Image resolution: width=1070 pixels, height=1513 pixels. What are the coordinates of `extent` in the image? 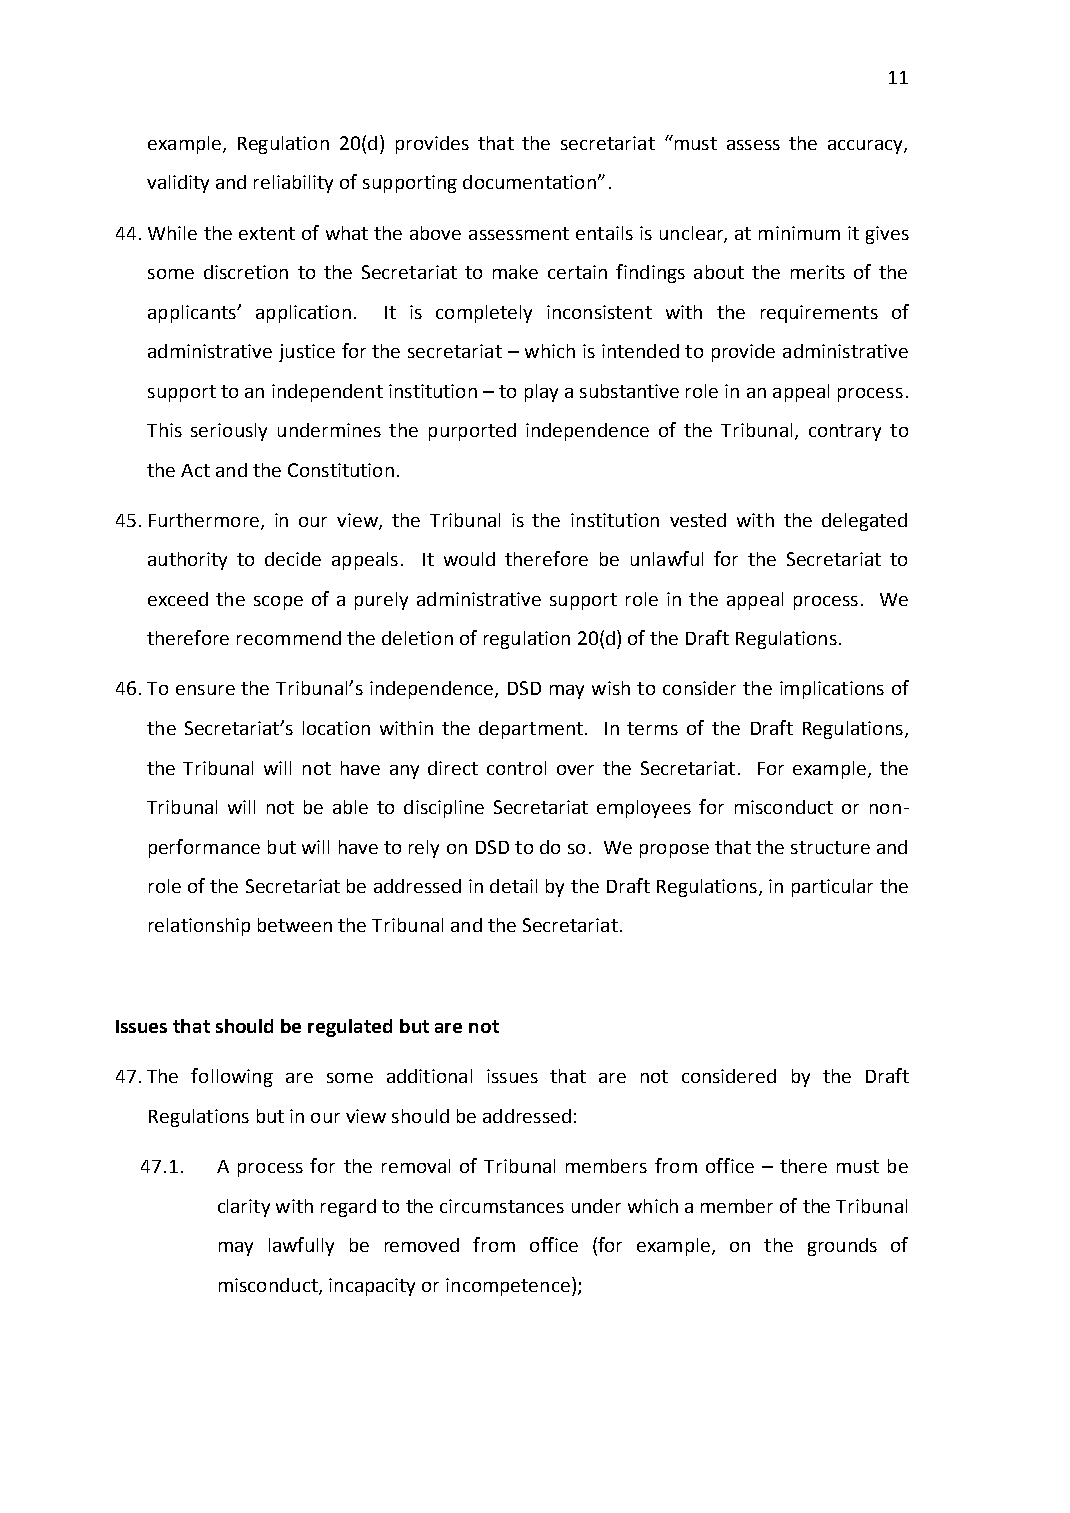 It's located at (267, 233).
